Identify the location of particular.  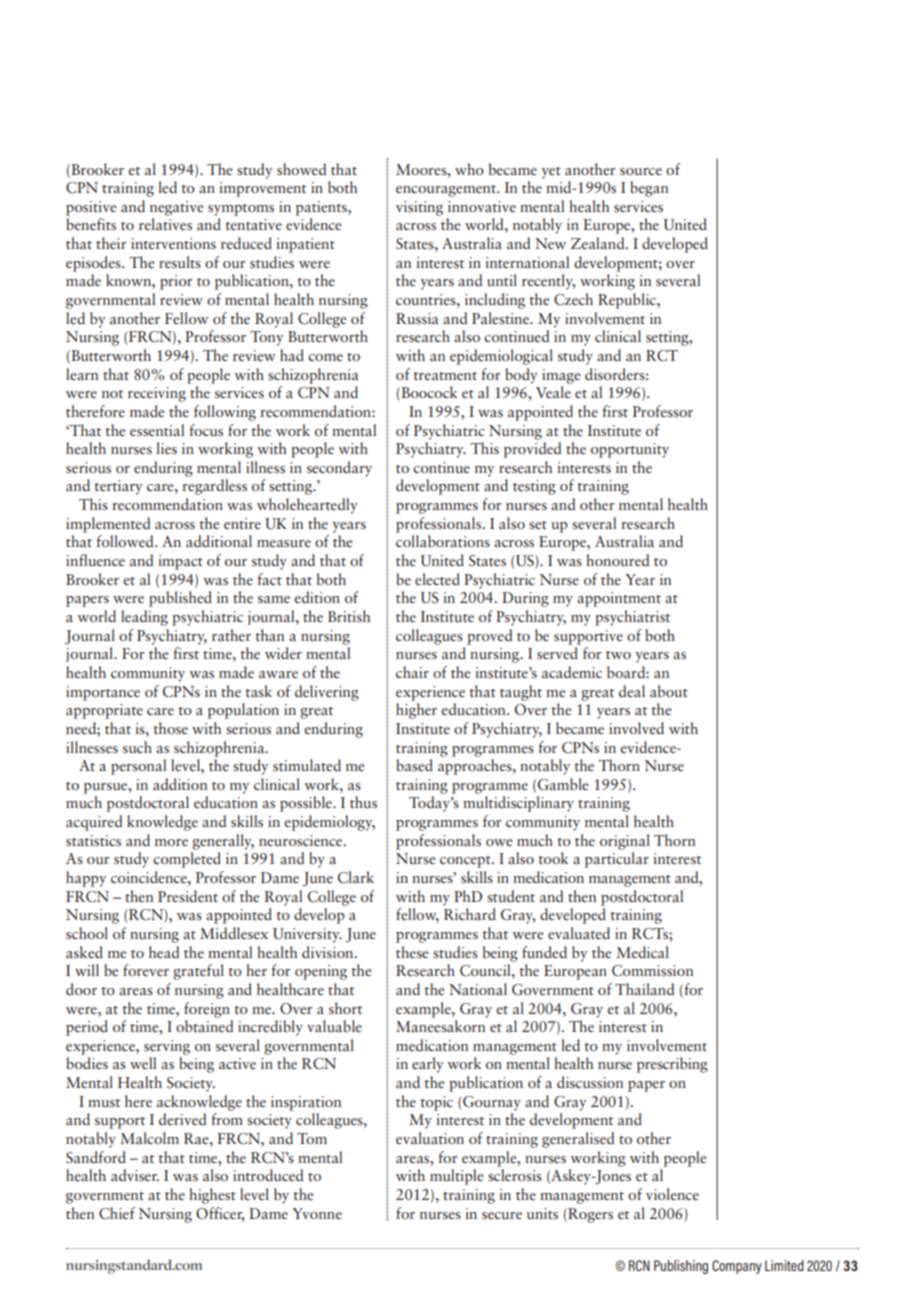
(617, 860).
